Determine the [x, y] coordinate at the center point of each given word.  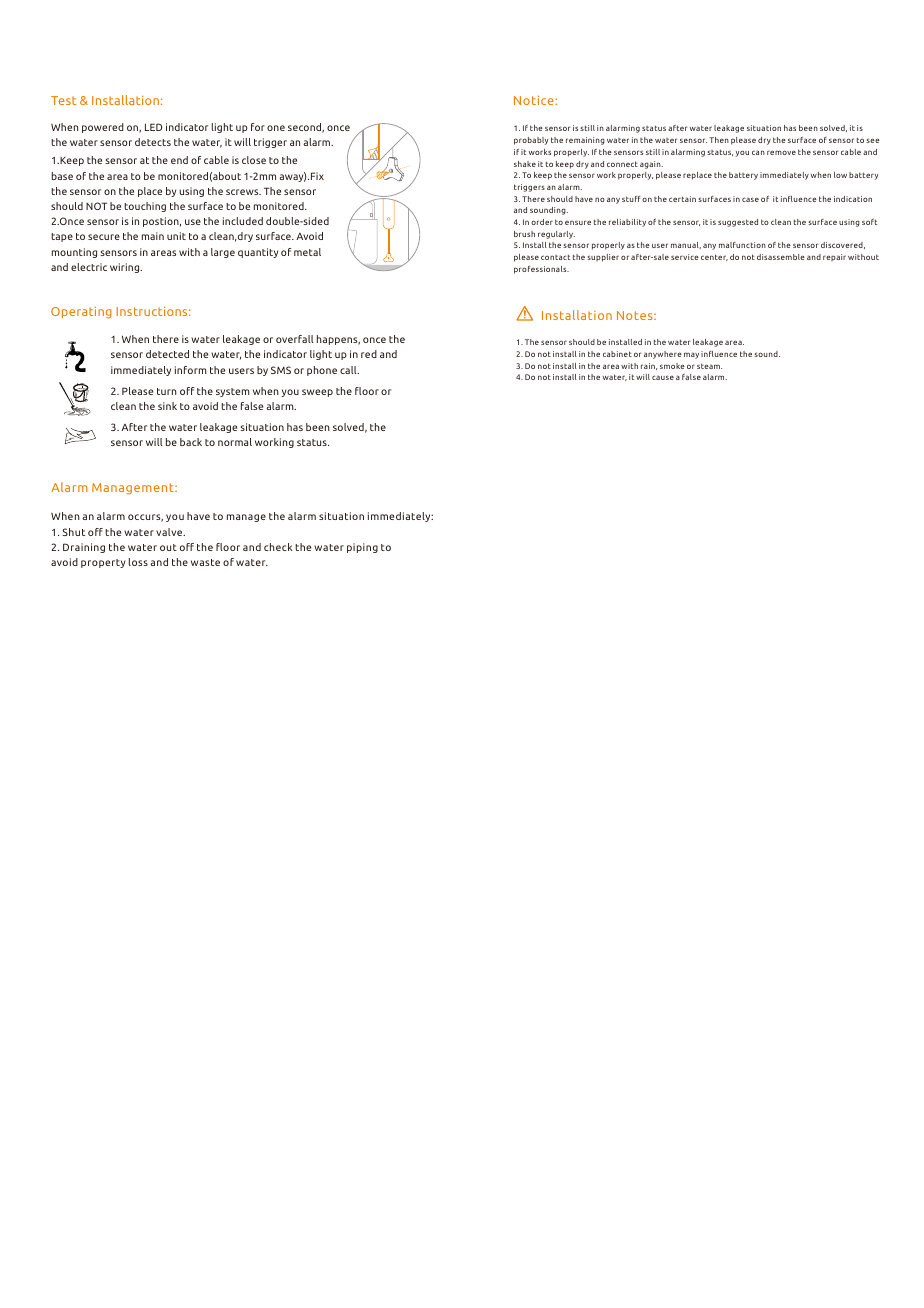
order [542, 222]
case [750, 199]
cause [663, 377]
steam [709, 366]
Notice [535, 100]
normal [235, 442]
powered [103, 128]
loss [138, 562]
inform [191, 370]
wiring [126, 268]
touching [145, 207]
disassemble [781, 257]
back [191, 442]
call [349, 370]
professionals [541, 270]
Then [719, 140]
